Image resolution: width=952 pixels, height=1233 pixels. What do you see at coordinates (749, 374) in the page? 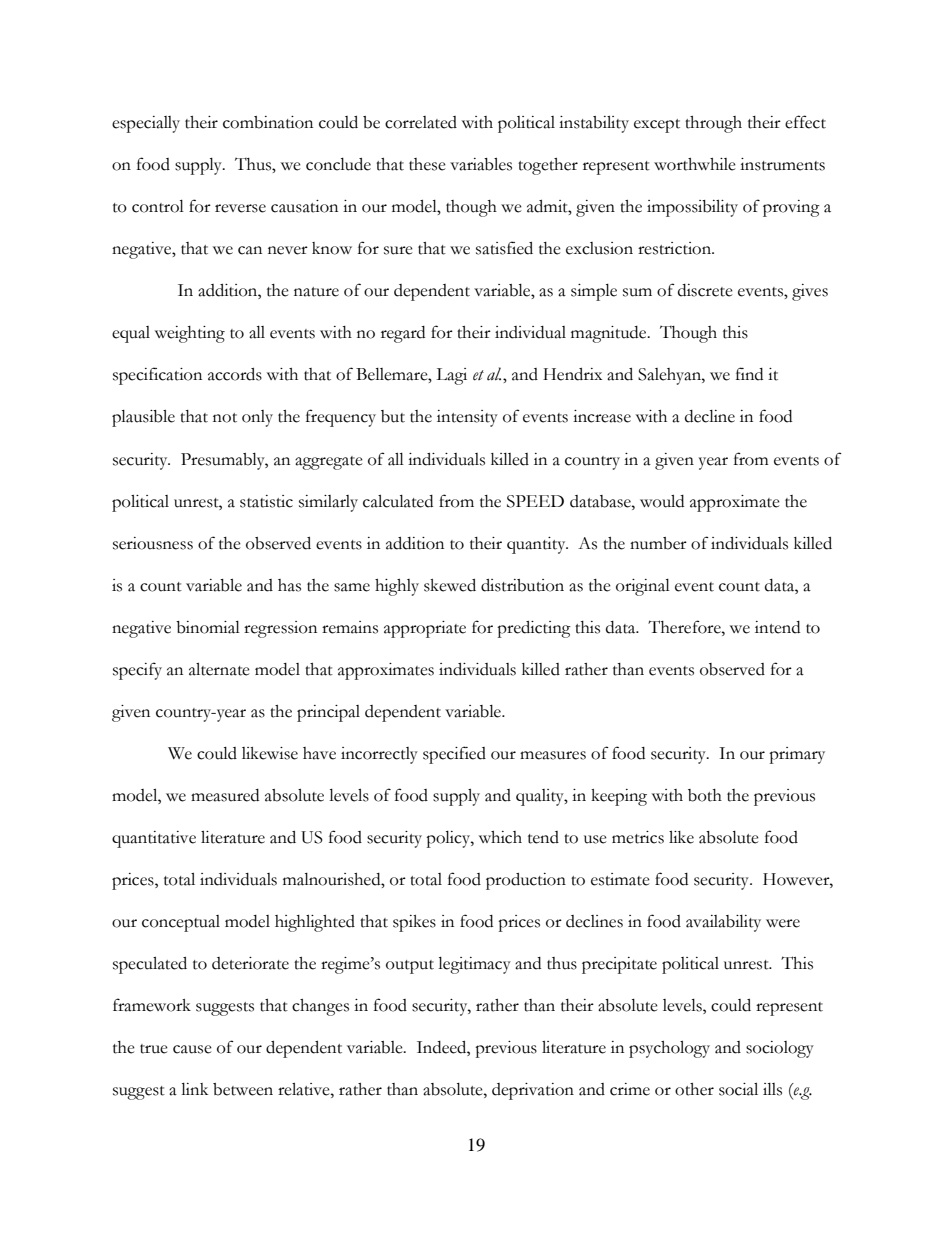
I see `find` at bounding box center [749, 374].
